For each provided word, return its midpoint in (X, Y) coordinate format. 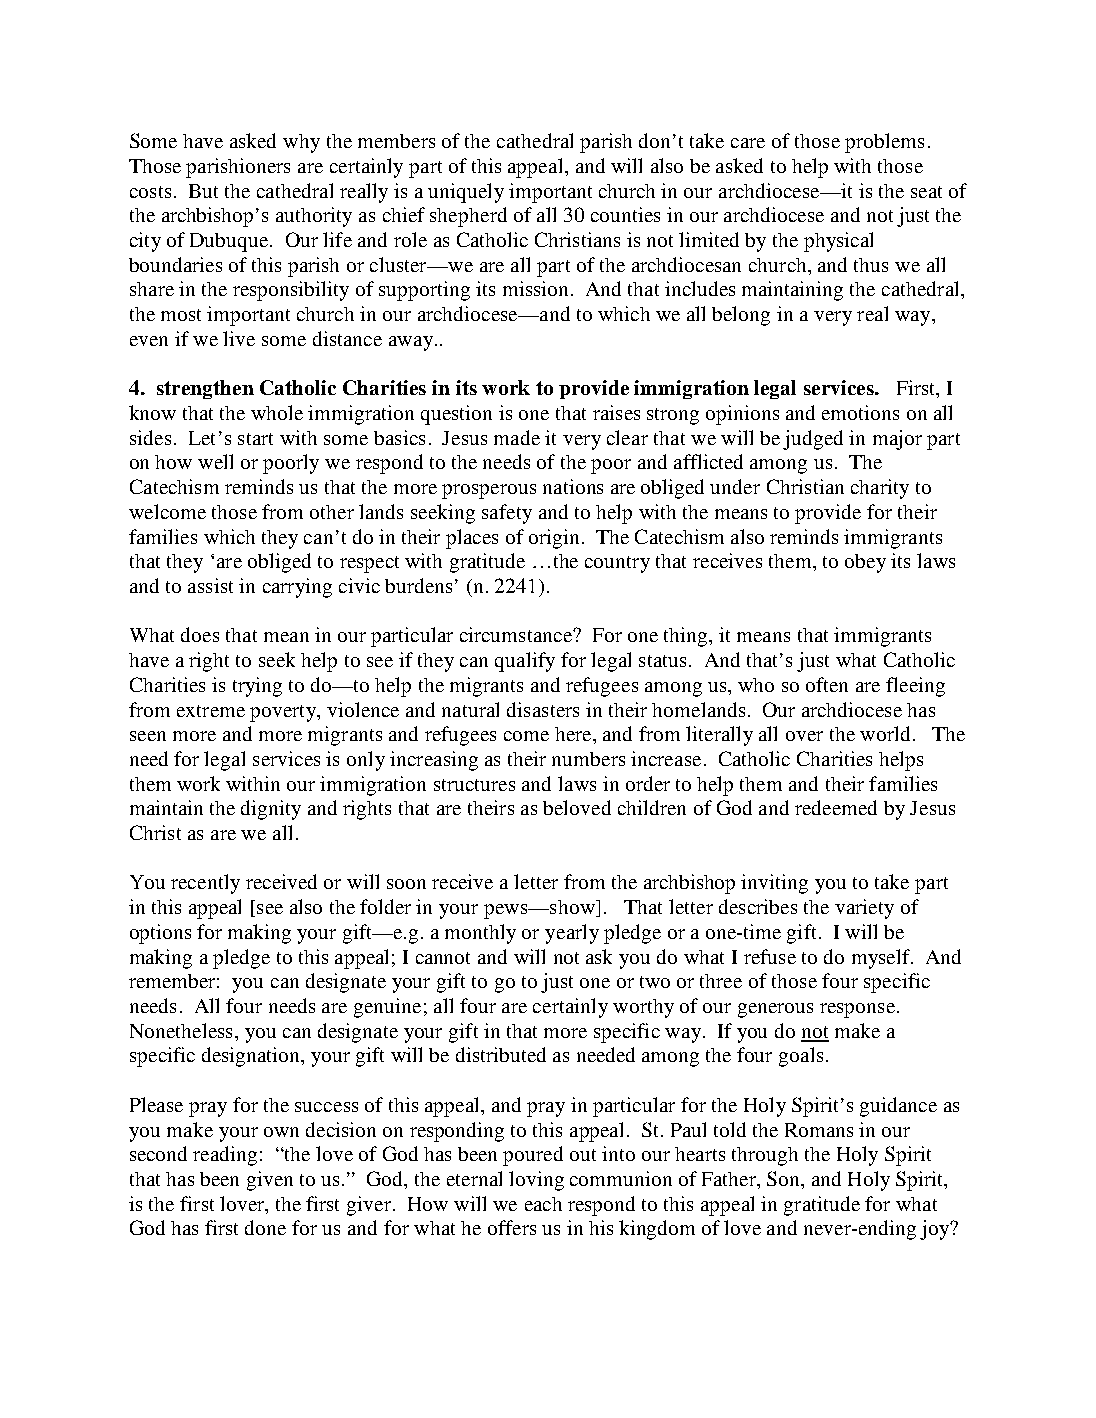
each (543, 1204)
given (270, 1181)
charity (880, 489)
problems (884, 143)
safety (507, 514)
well (215, 461)
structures (474, 785)
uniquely (466, 193)
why (301, 143)
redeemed (836, 807)
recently (205, 884)
